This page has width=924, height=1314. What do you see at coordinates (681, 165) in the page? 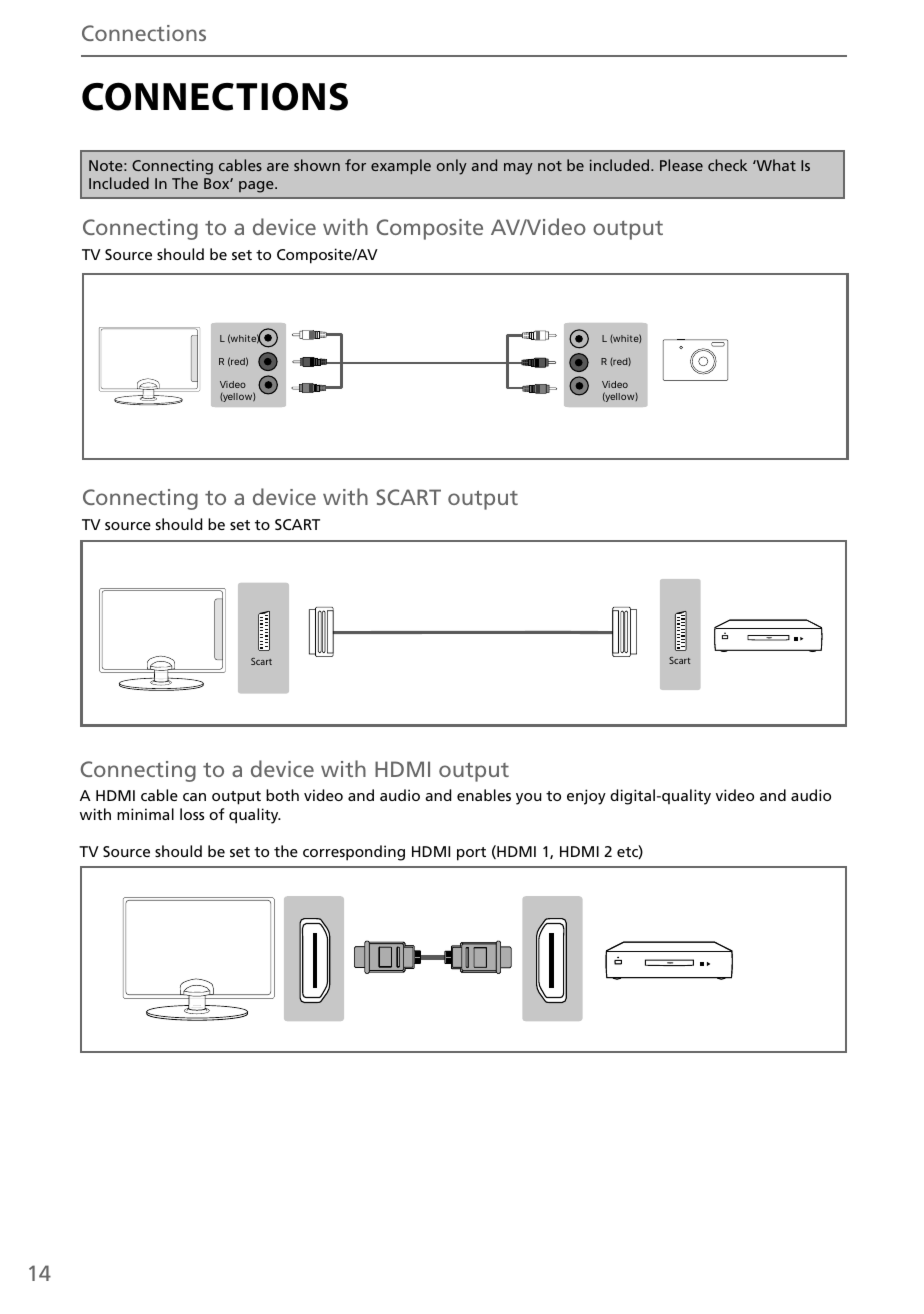
I see `Please` at bounding box center [681, 165].
